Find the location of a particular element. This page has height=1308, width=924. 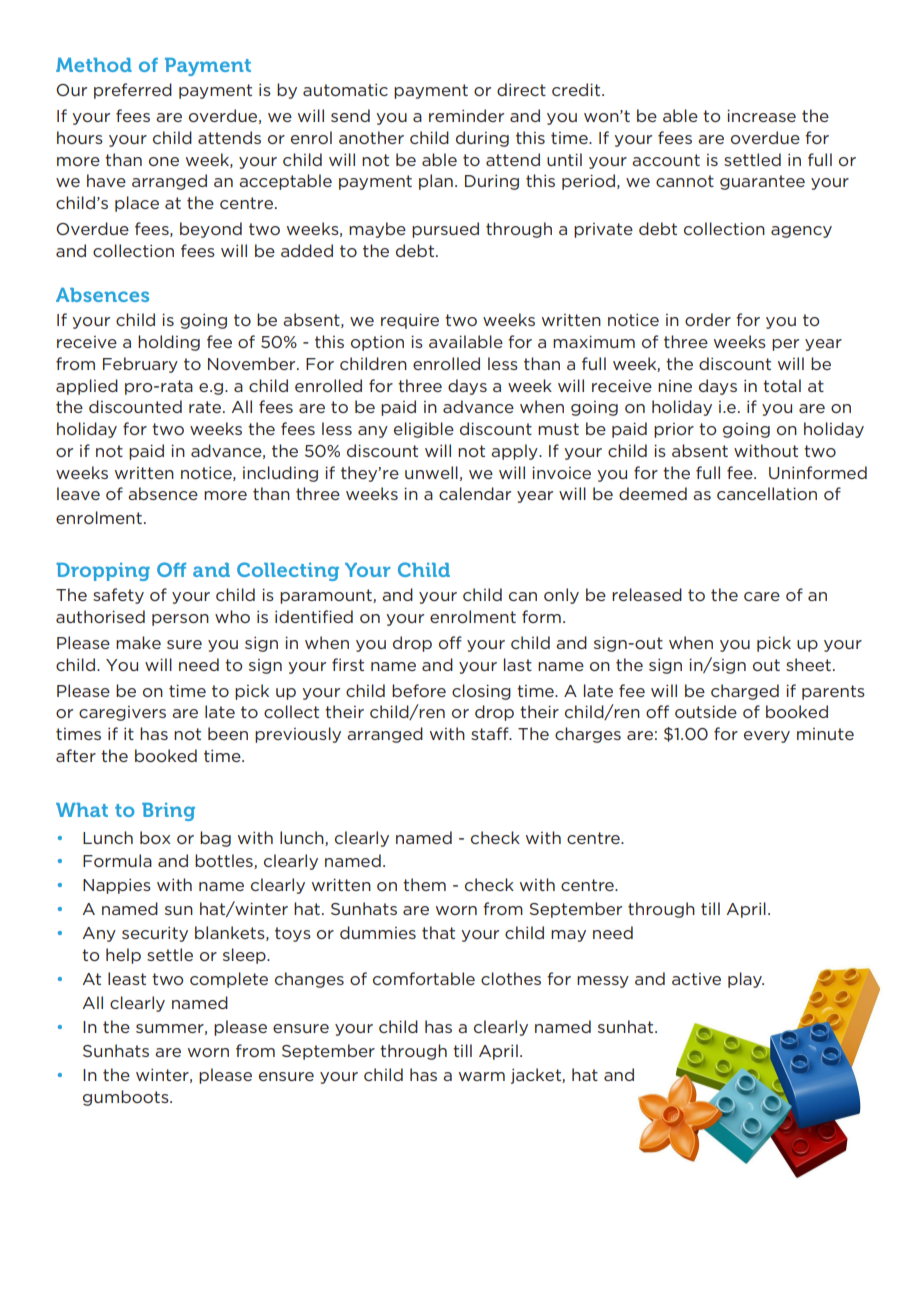

gumboots is located at coordinates (127, 1098).
